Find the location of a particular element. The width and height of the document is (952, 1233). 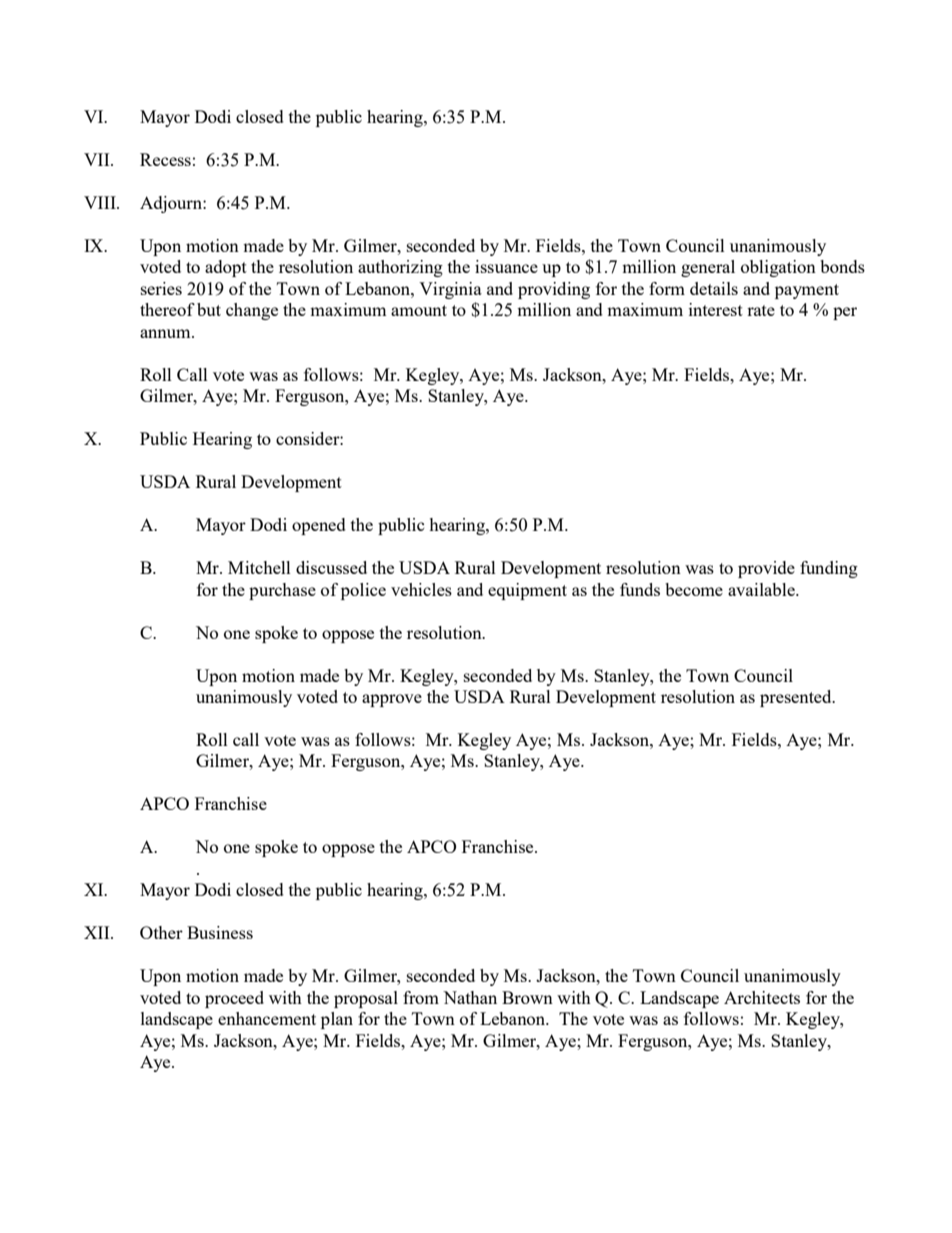

issuance is located at coordinates (506, 266).
